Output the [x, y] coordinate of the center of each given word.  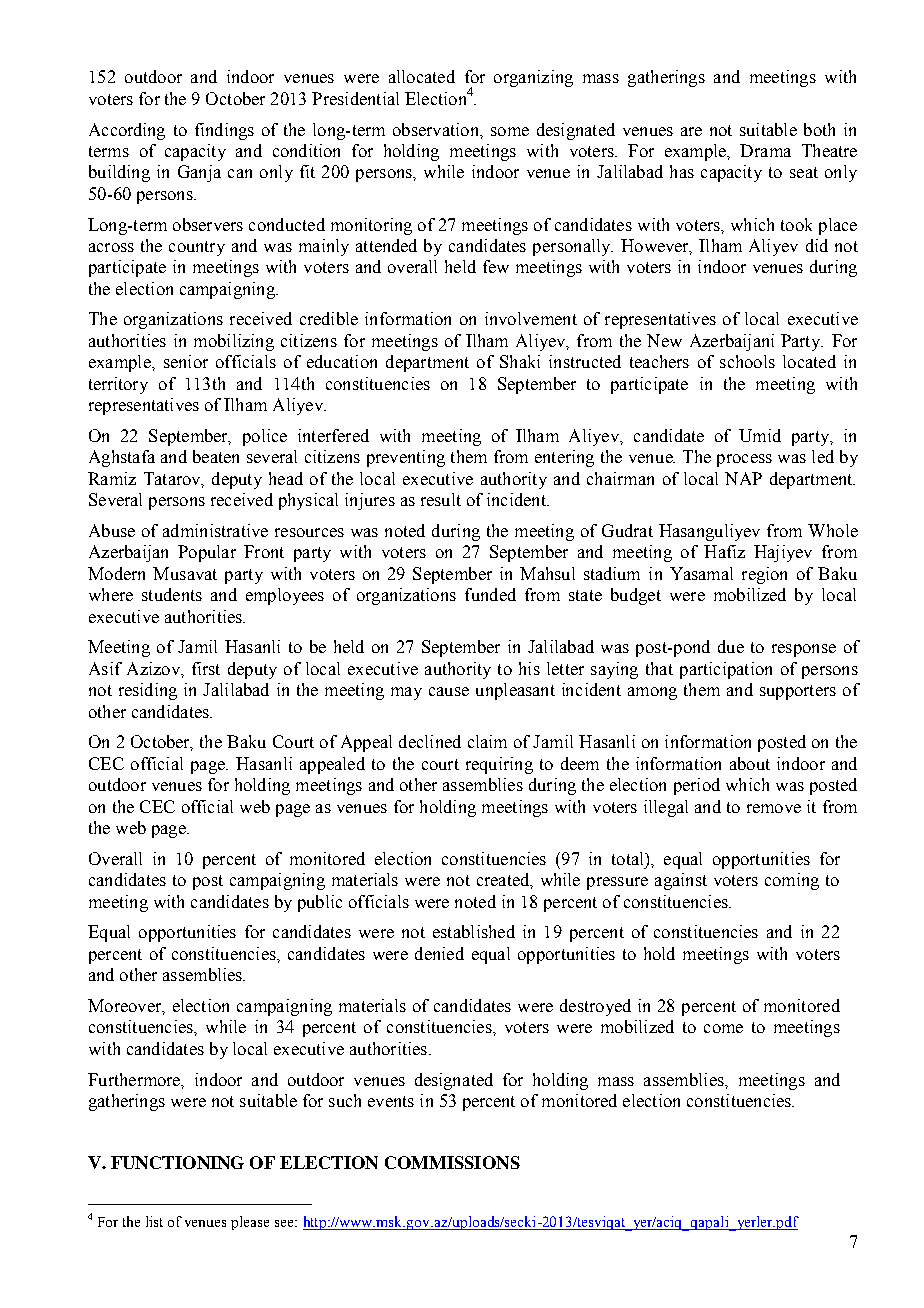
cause [449, 691]
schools [747, 361]
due [731, 646]
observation [437, 129]
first [206, 668]
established [474, 931]
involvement [531, 318]
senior [186, 361]
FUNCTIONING [177, 1162]
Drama [765, 150]
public [320, 903]
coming [792, 881]
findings [224, 131]
